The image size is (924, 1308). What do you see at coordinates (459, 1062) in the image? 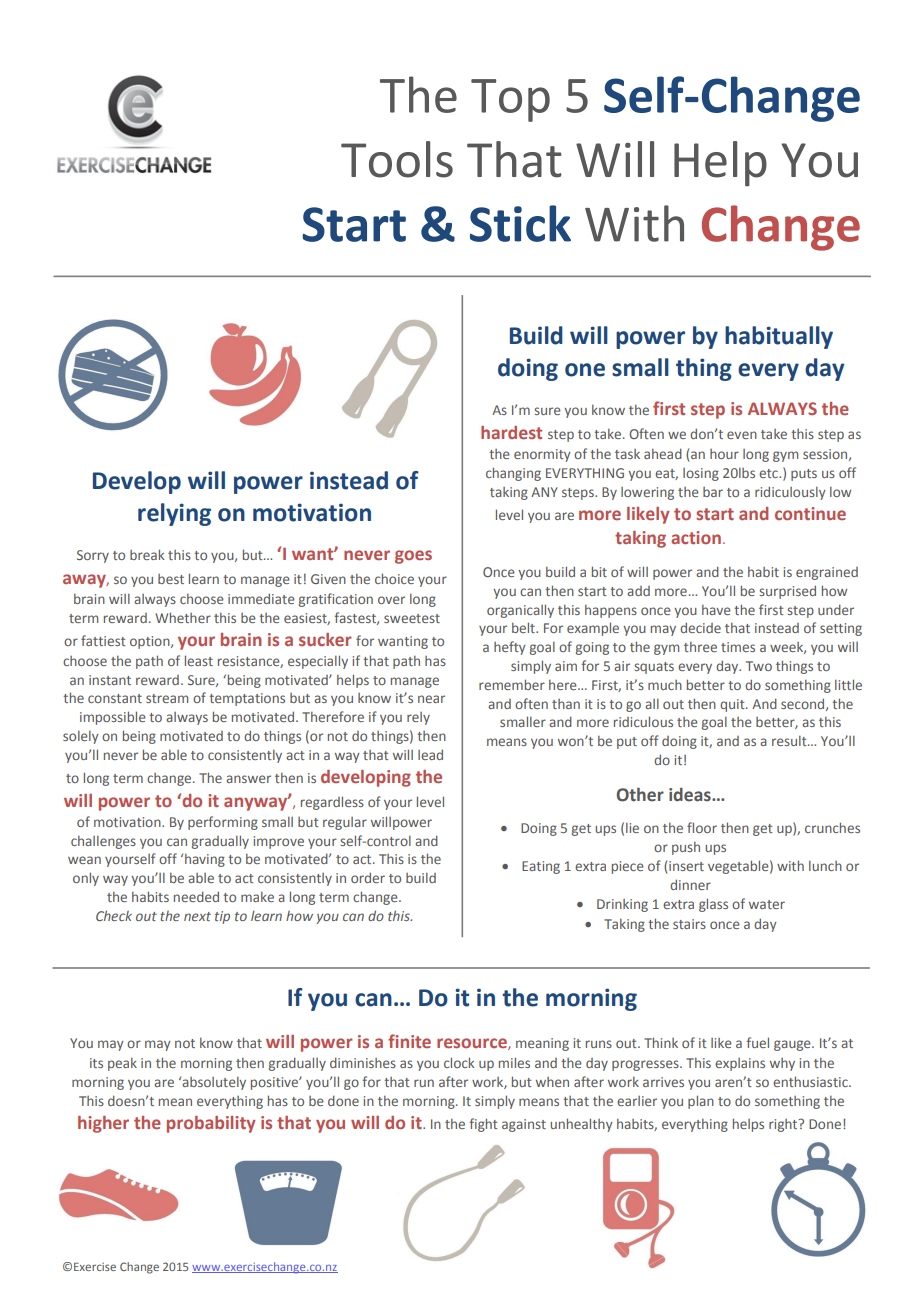
I see `clock` at bounding box center [459, 1062].
